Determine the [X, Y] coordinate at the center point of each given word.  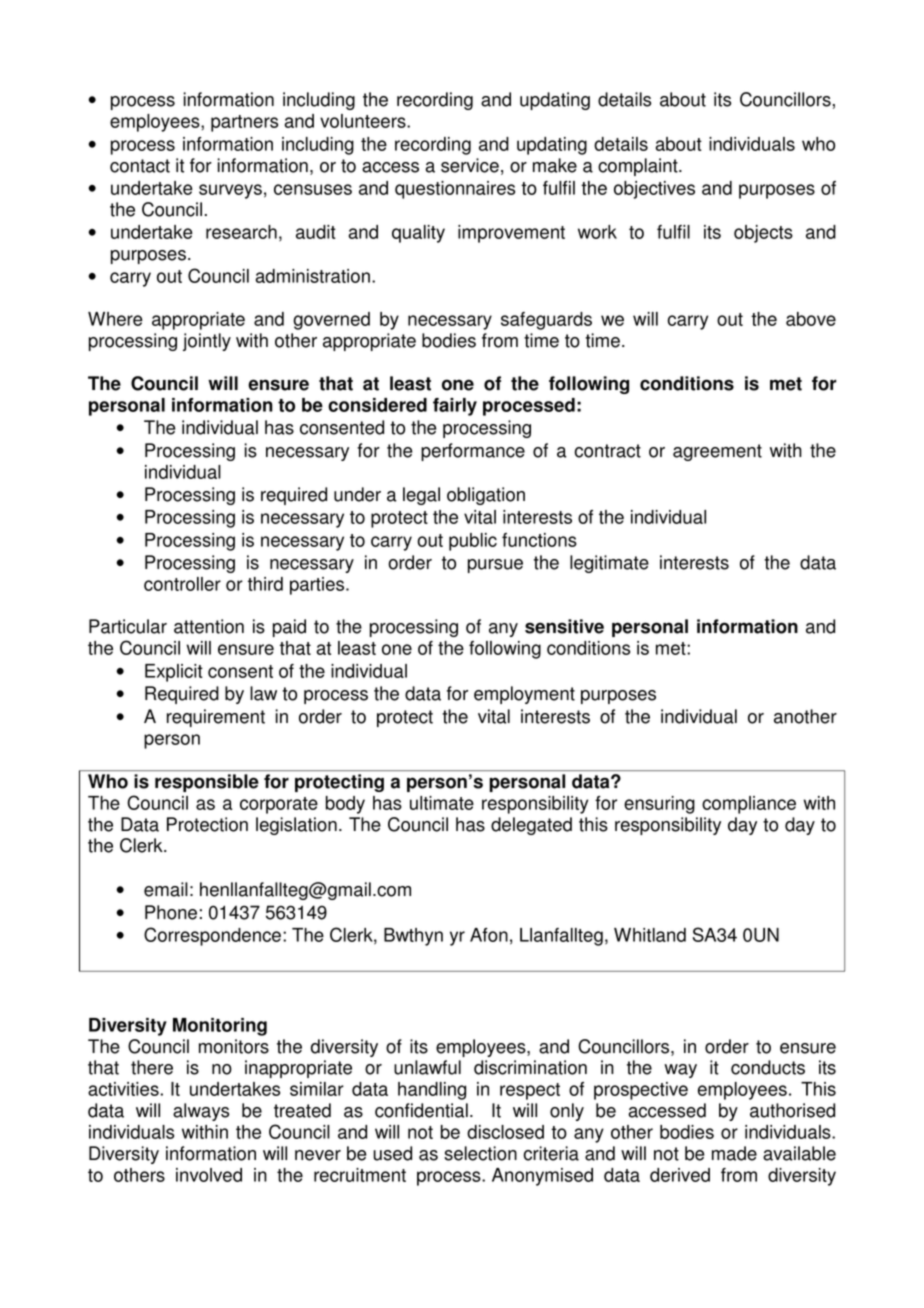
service [470, 165]
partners [244, 123]
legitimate [609, 564]
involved [209, 1175]
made [734, 1153]
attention [209, 626]
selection [480, 1153]
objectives [654, 190]
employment [524, 695]
